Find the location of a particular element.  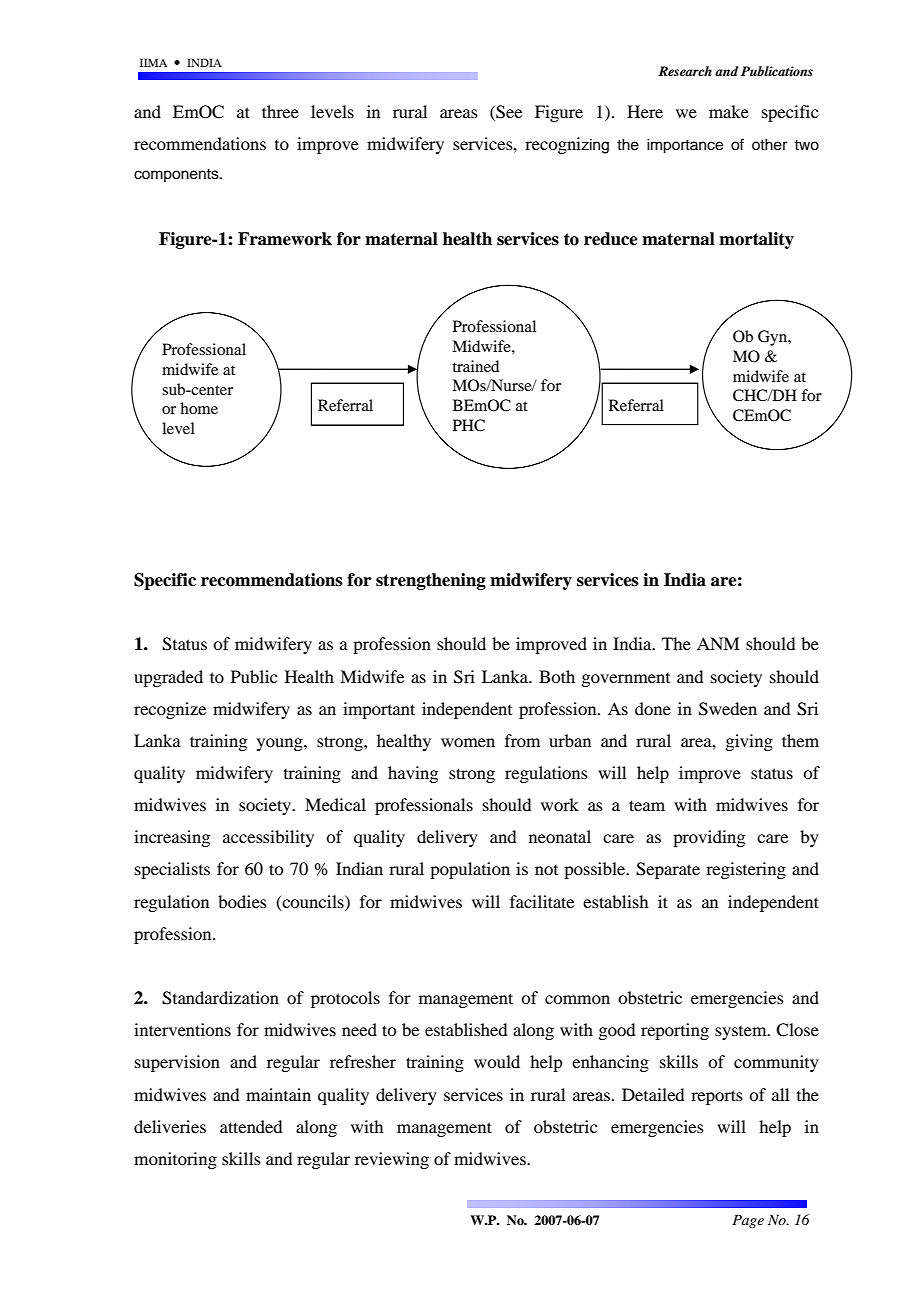

reviewing is located at coordinates (392, 1160).
